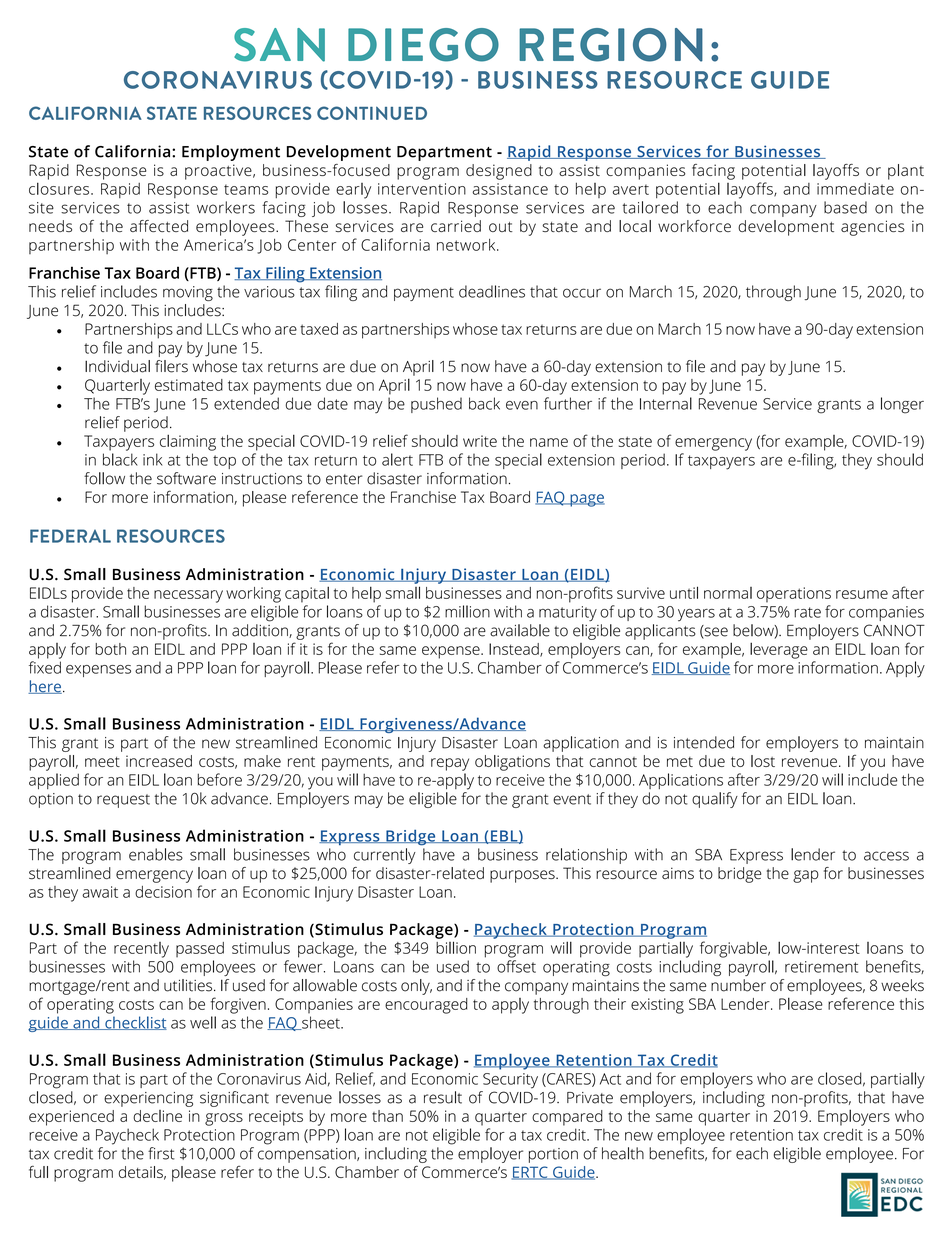 This document has width=952, height=1233. I want to click on necessary, so click(188, 596).
